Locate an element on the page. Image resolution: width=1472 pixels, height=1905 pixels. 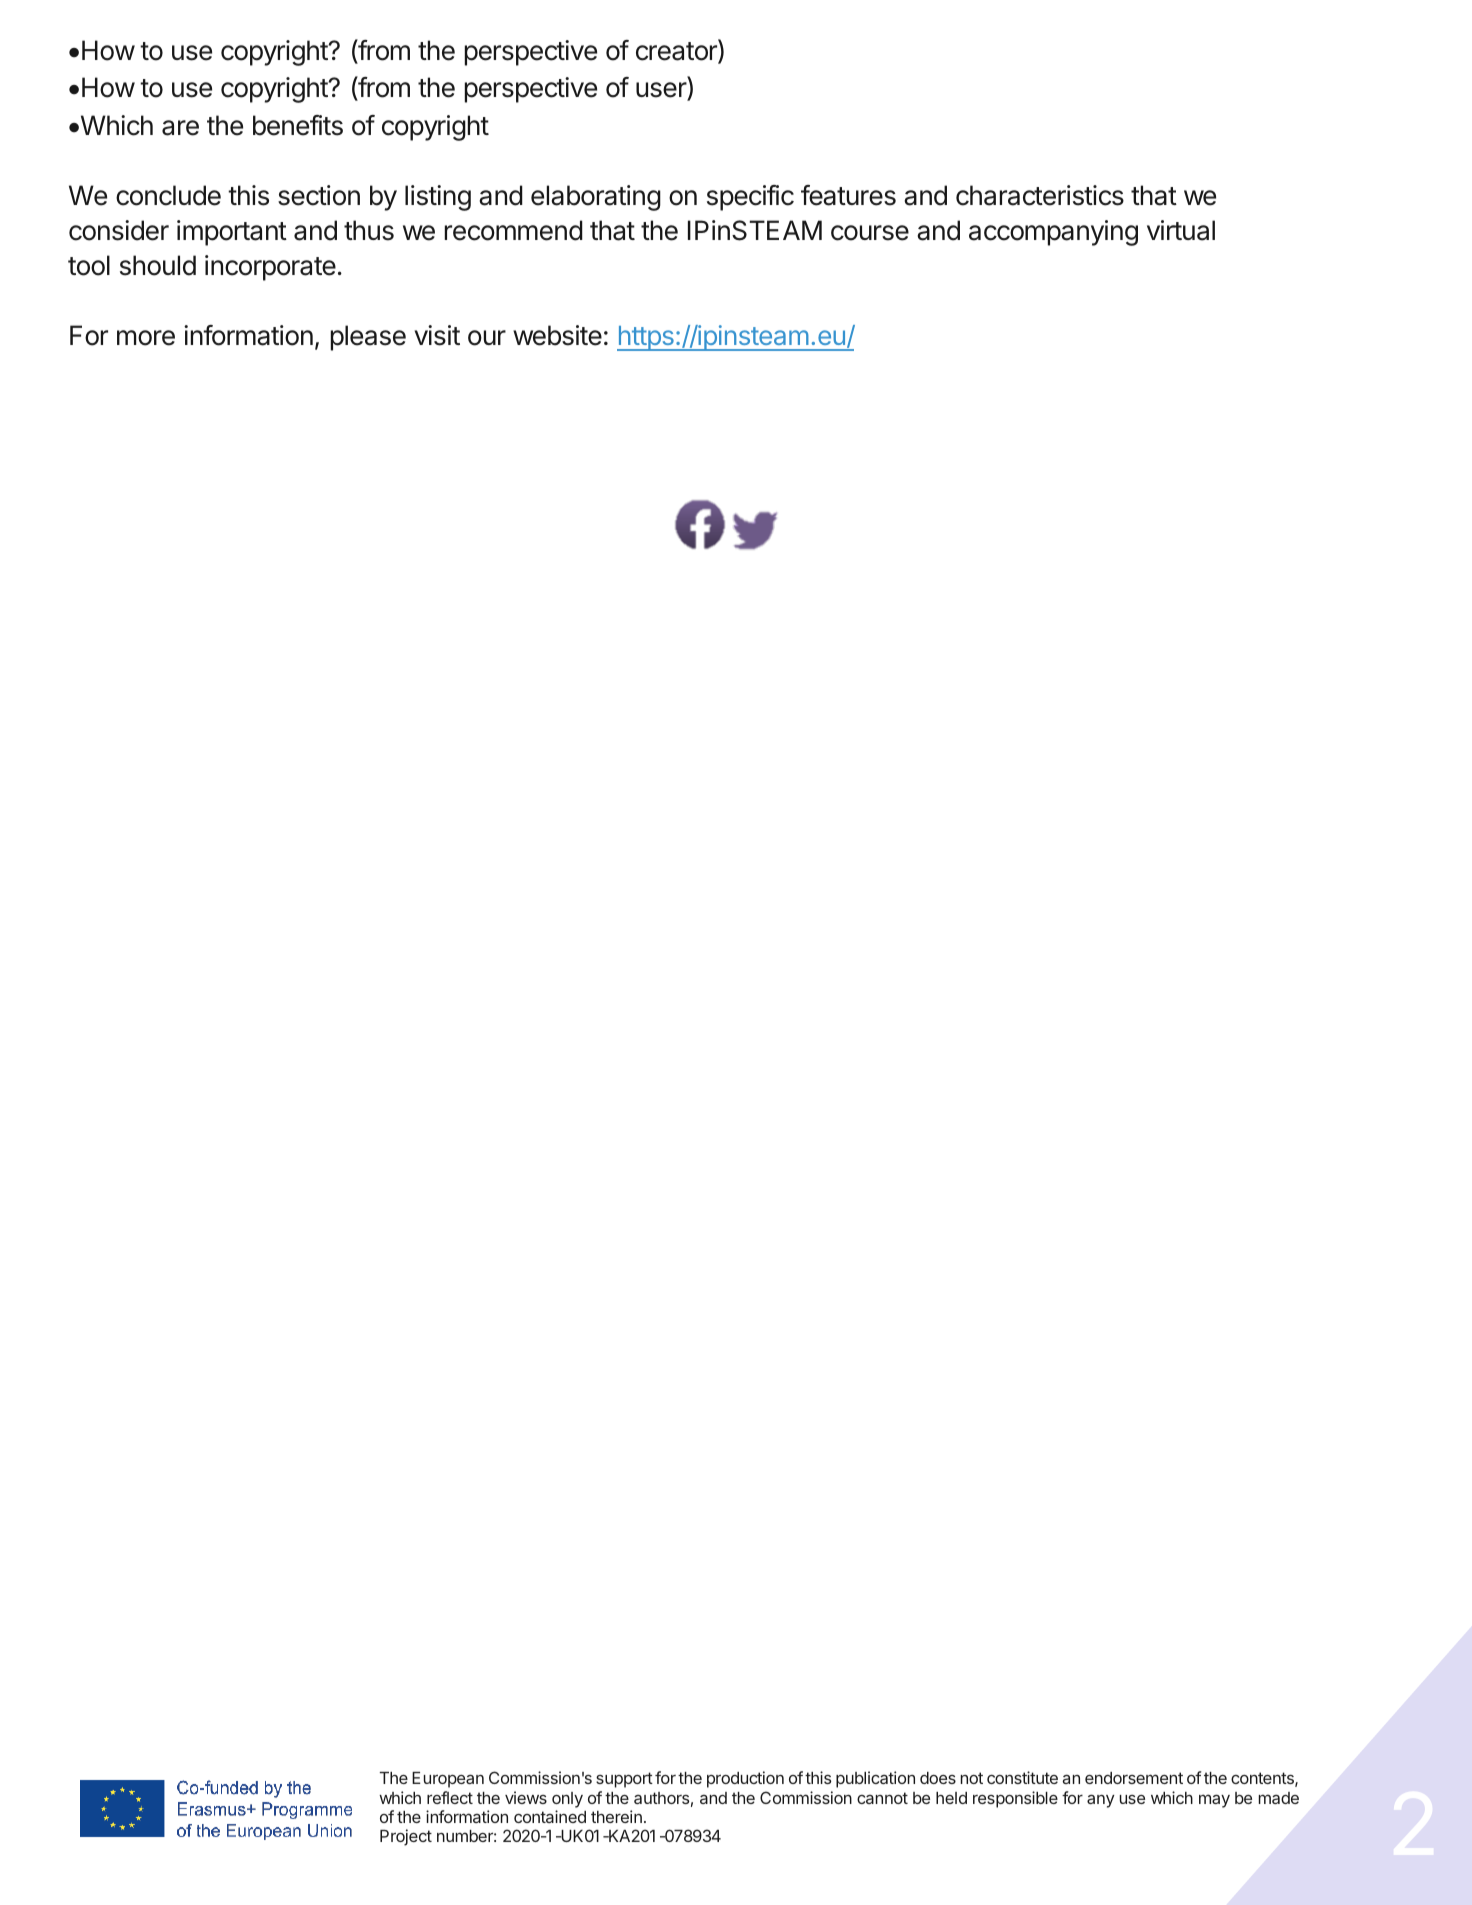
virtual is located at coordinates (1181, 230).
